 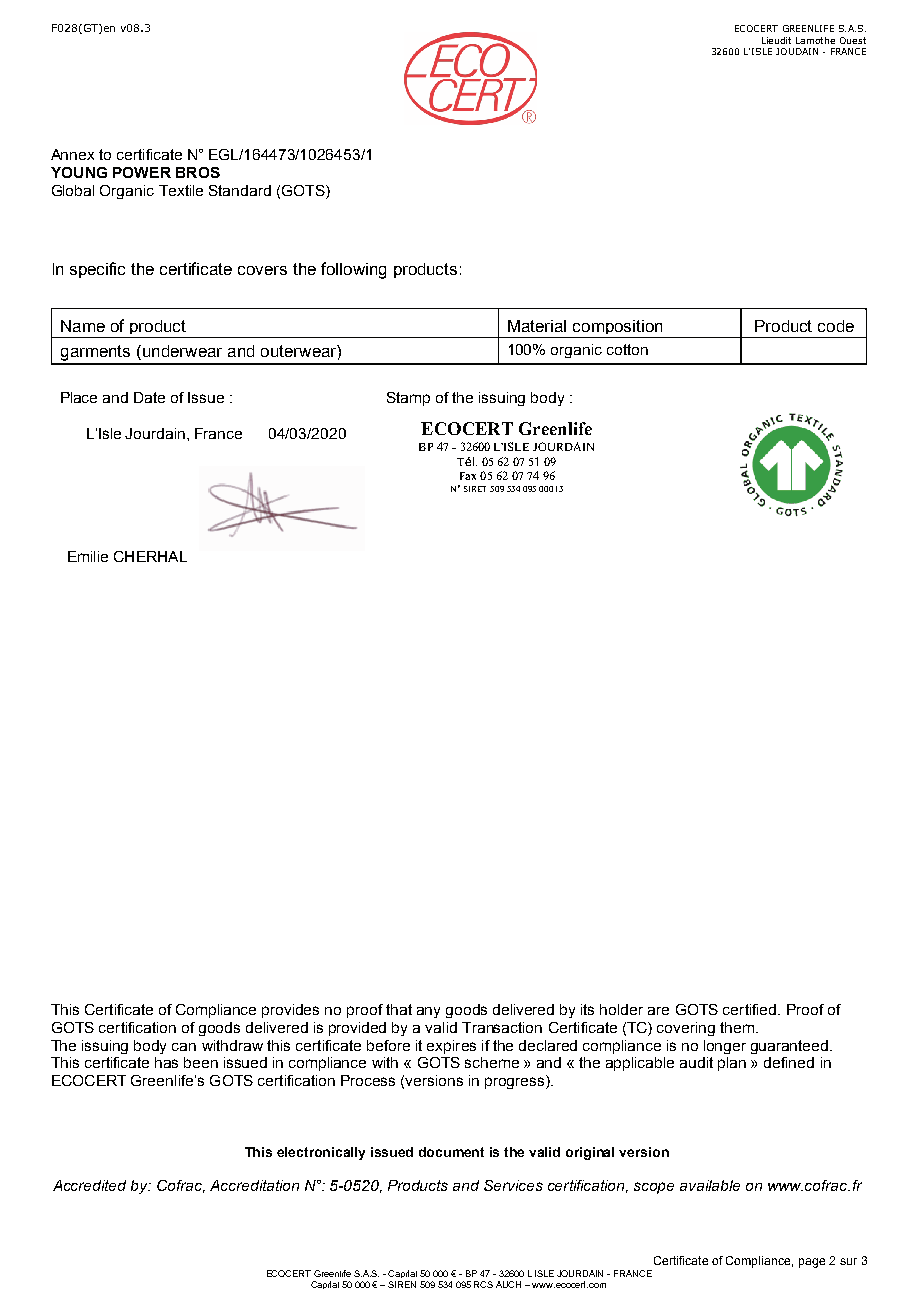 What do you see at coordinates (290, 1011) in the screenshot?
I see `provides` at bounding box center [290, 1011].
